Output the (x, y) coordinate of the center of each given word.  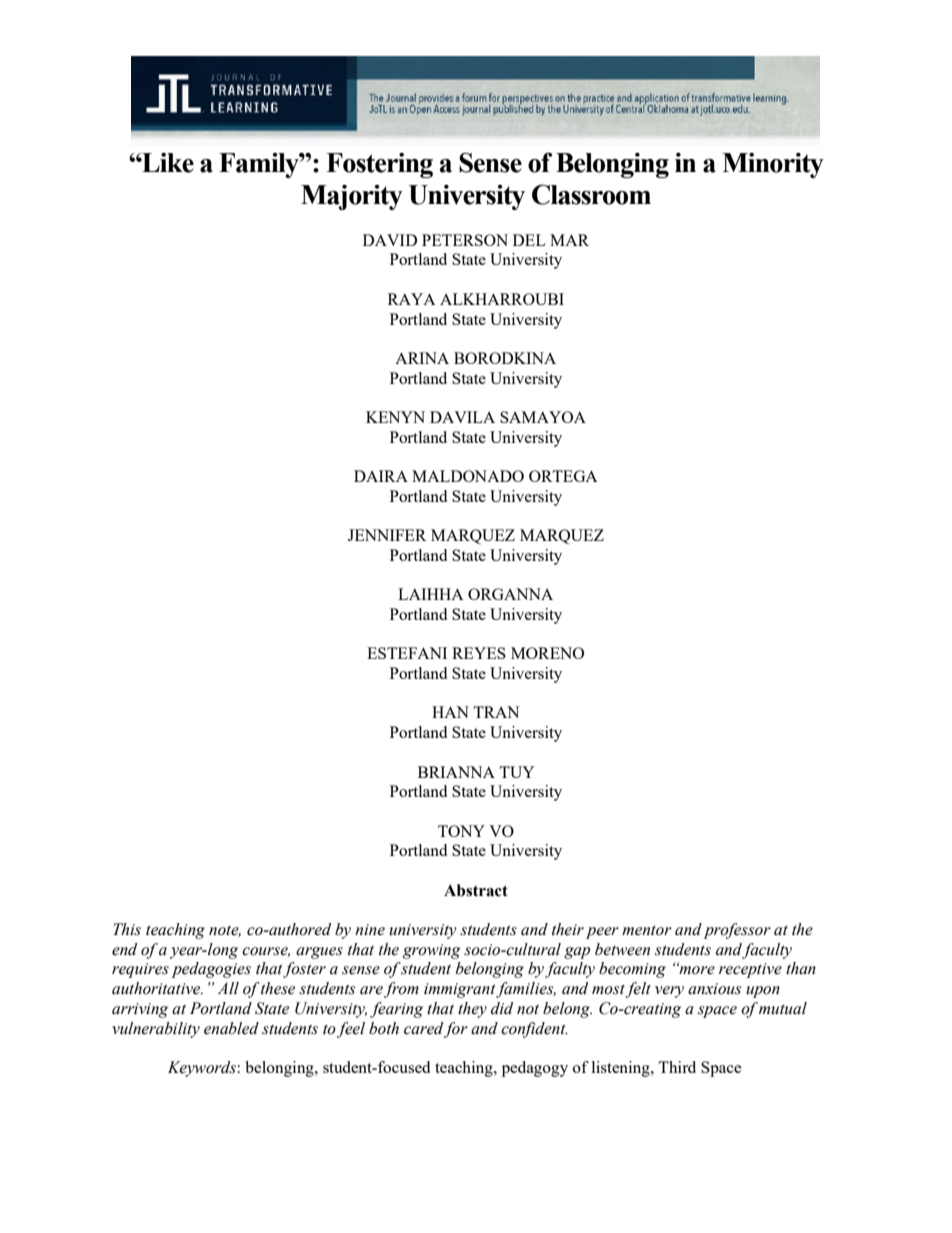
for (455, 1030)
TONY (461, 831)
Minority (773, 165)
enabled (231, 1028)
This (127, 929)
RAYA (412, 299)
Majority (352, 197)
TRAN (496, 712)
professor (737, 931)
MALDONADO (468, 476)
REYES (479, 653)
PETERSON (465, 240)
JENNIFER (387, 535)
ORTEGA (563, 476)
